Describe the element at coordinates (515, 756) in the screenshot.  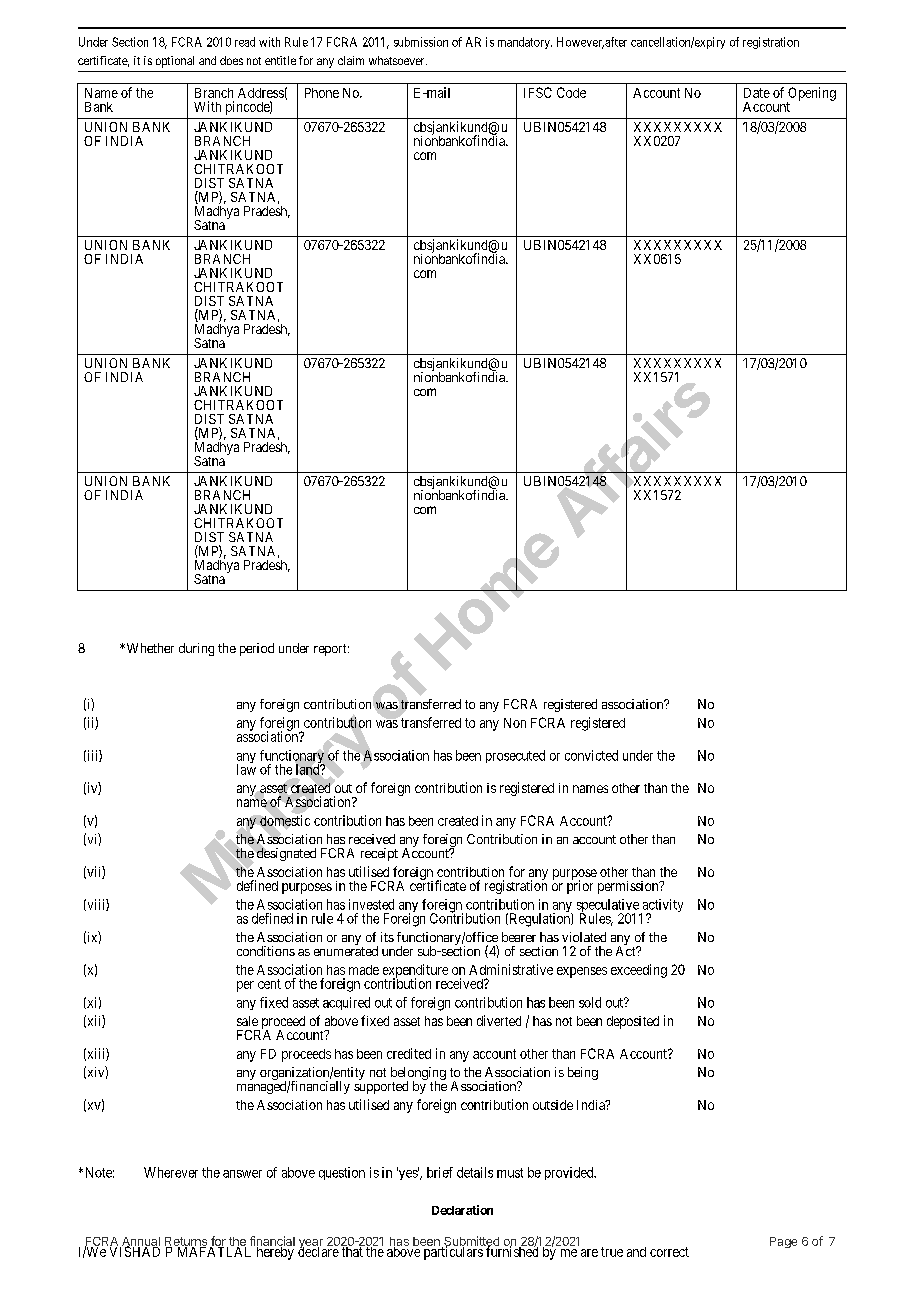
I see `prosecuted` at that location.
